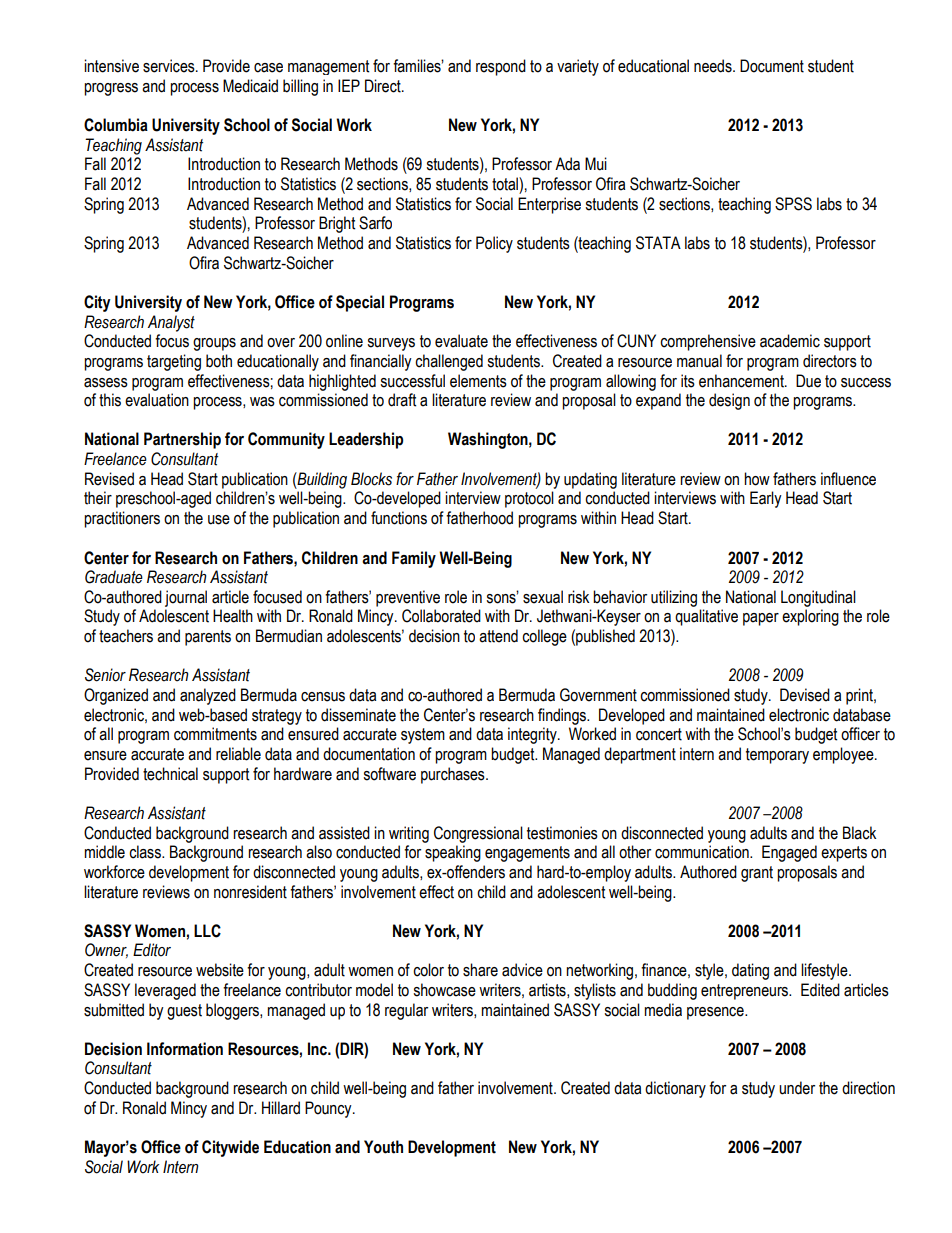 The width and height of the screenshot is (952, 1233). I want to click on Hillard, so click(281, 1108).
